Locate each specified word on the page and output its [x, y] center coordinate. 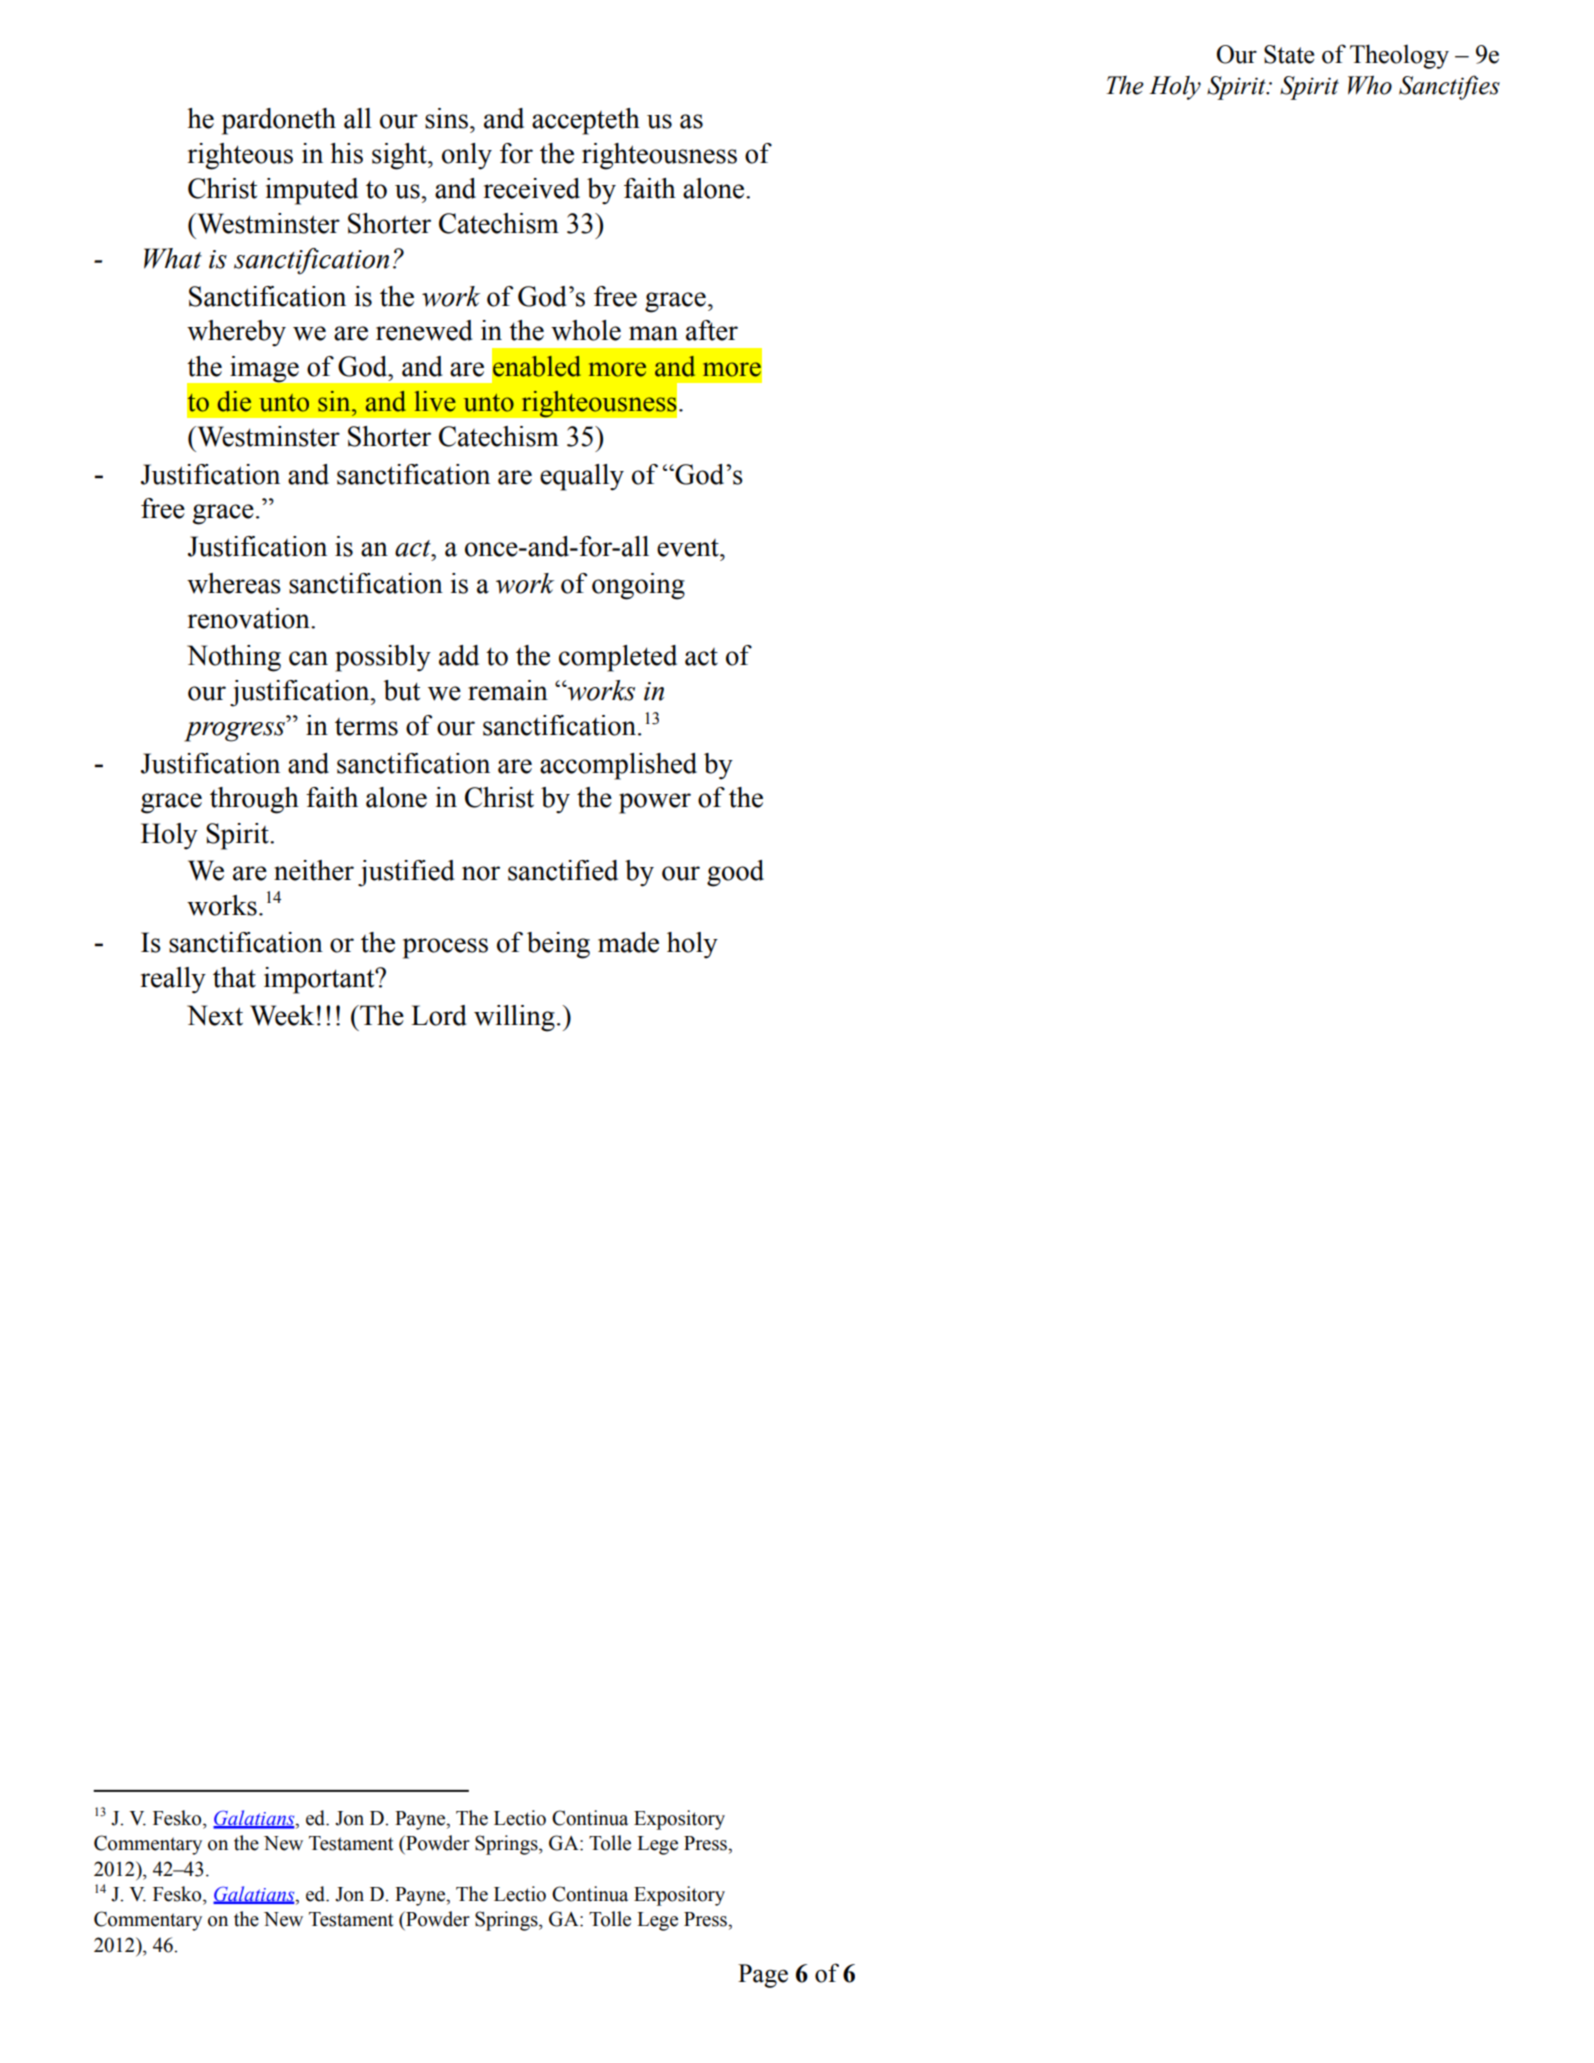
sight [400, 156]
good [735, 873]
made [628, 942]
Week [282, 1015]
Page [763, 1976]
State [1289, 54]
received [532, 188]
